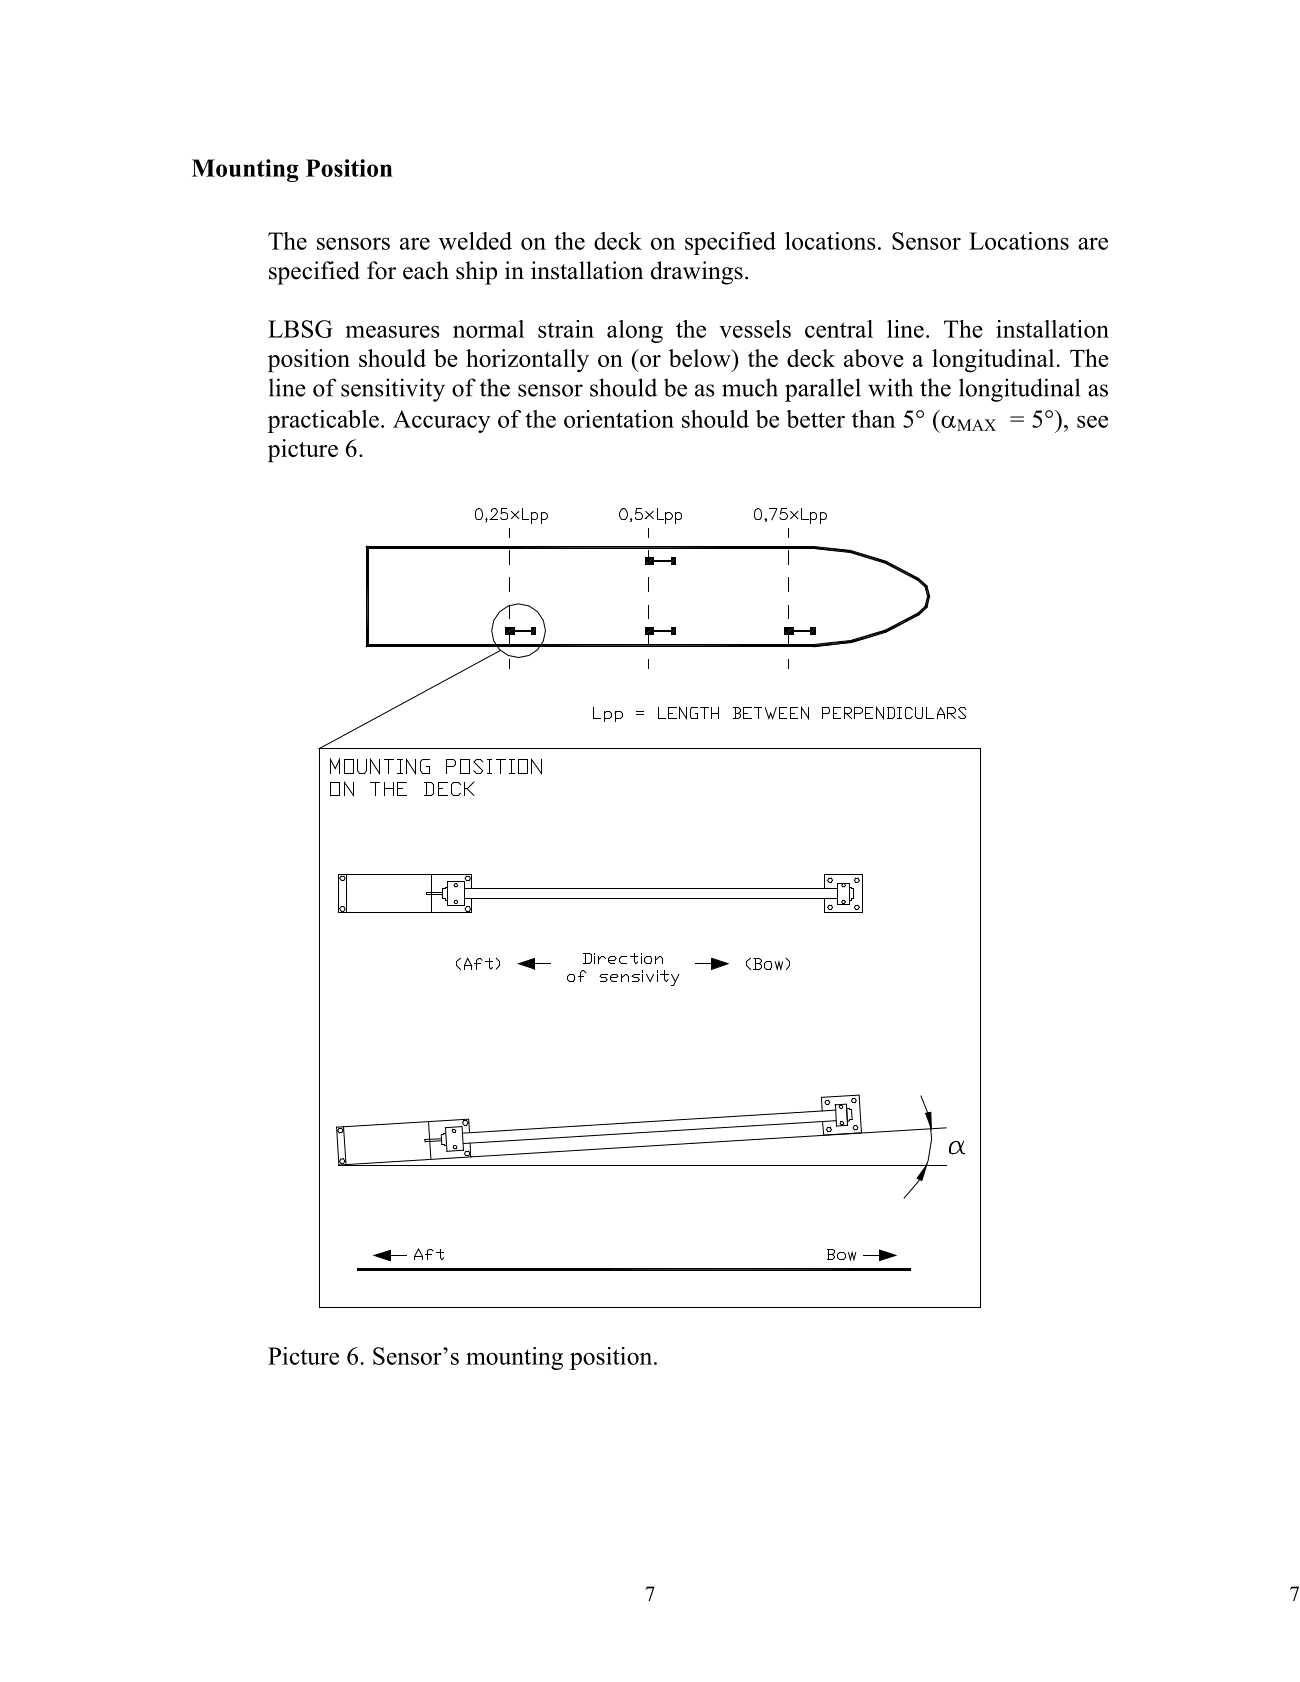 Image resolution: width=1300 pixels, height=1682 pixels. Describe the element at coordinates (441, 421) in the page. I see `Accuracy` at that location.
